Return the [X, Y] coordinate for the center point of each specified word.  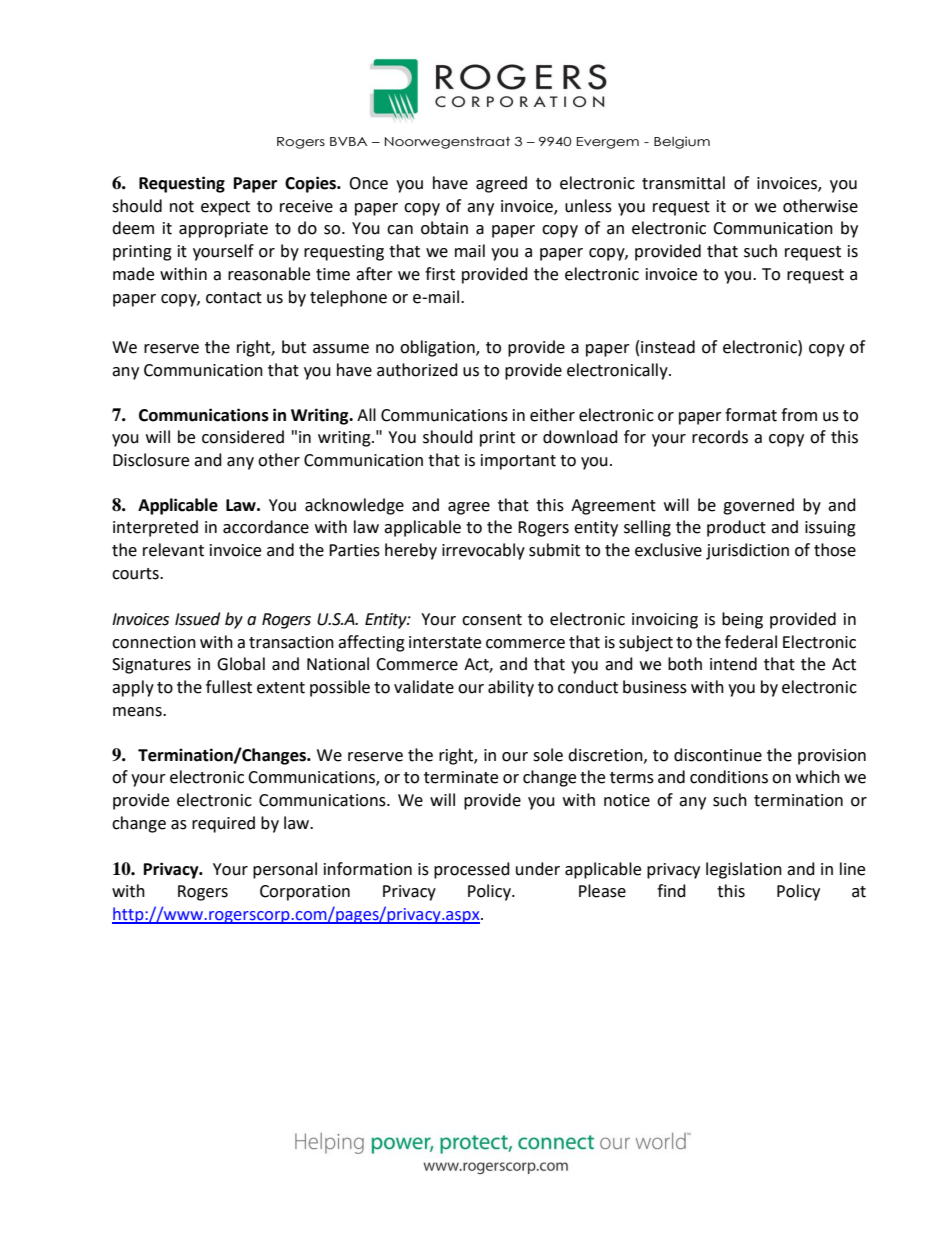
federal [751, 642]
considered [243, 437]
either [552, 415]
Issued [197, 619]
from [799, 415]
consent [492, 620]
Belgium [682, 142]
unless [588, 206]
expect [225, 208]
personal [285, 870]
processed [472, 870]
